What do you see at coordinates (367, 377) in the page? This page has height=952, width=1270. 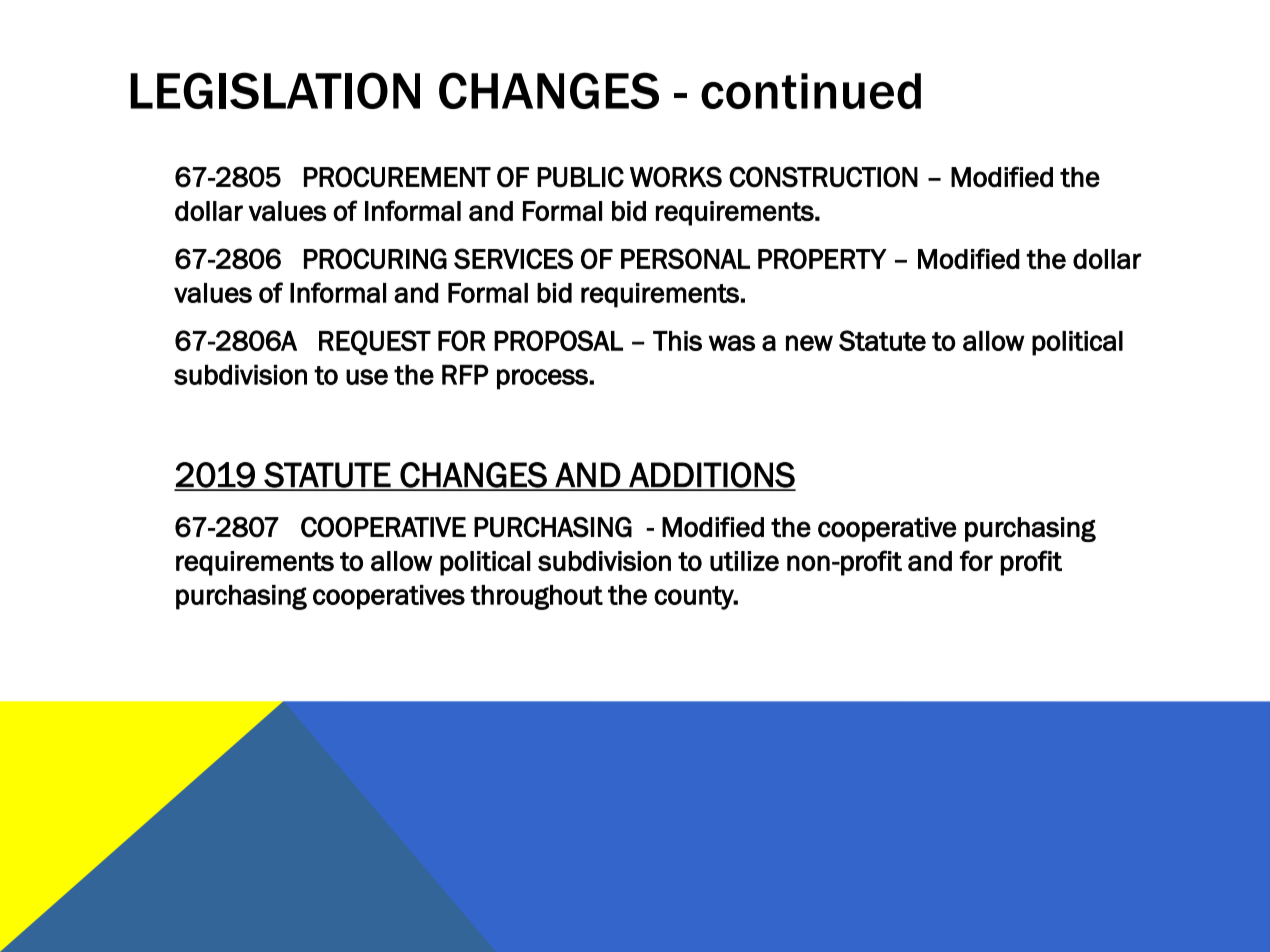 I see `use` at bounding box center [367, 377].
